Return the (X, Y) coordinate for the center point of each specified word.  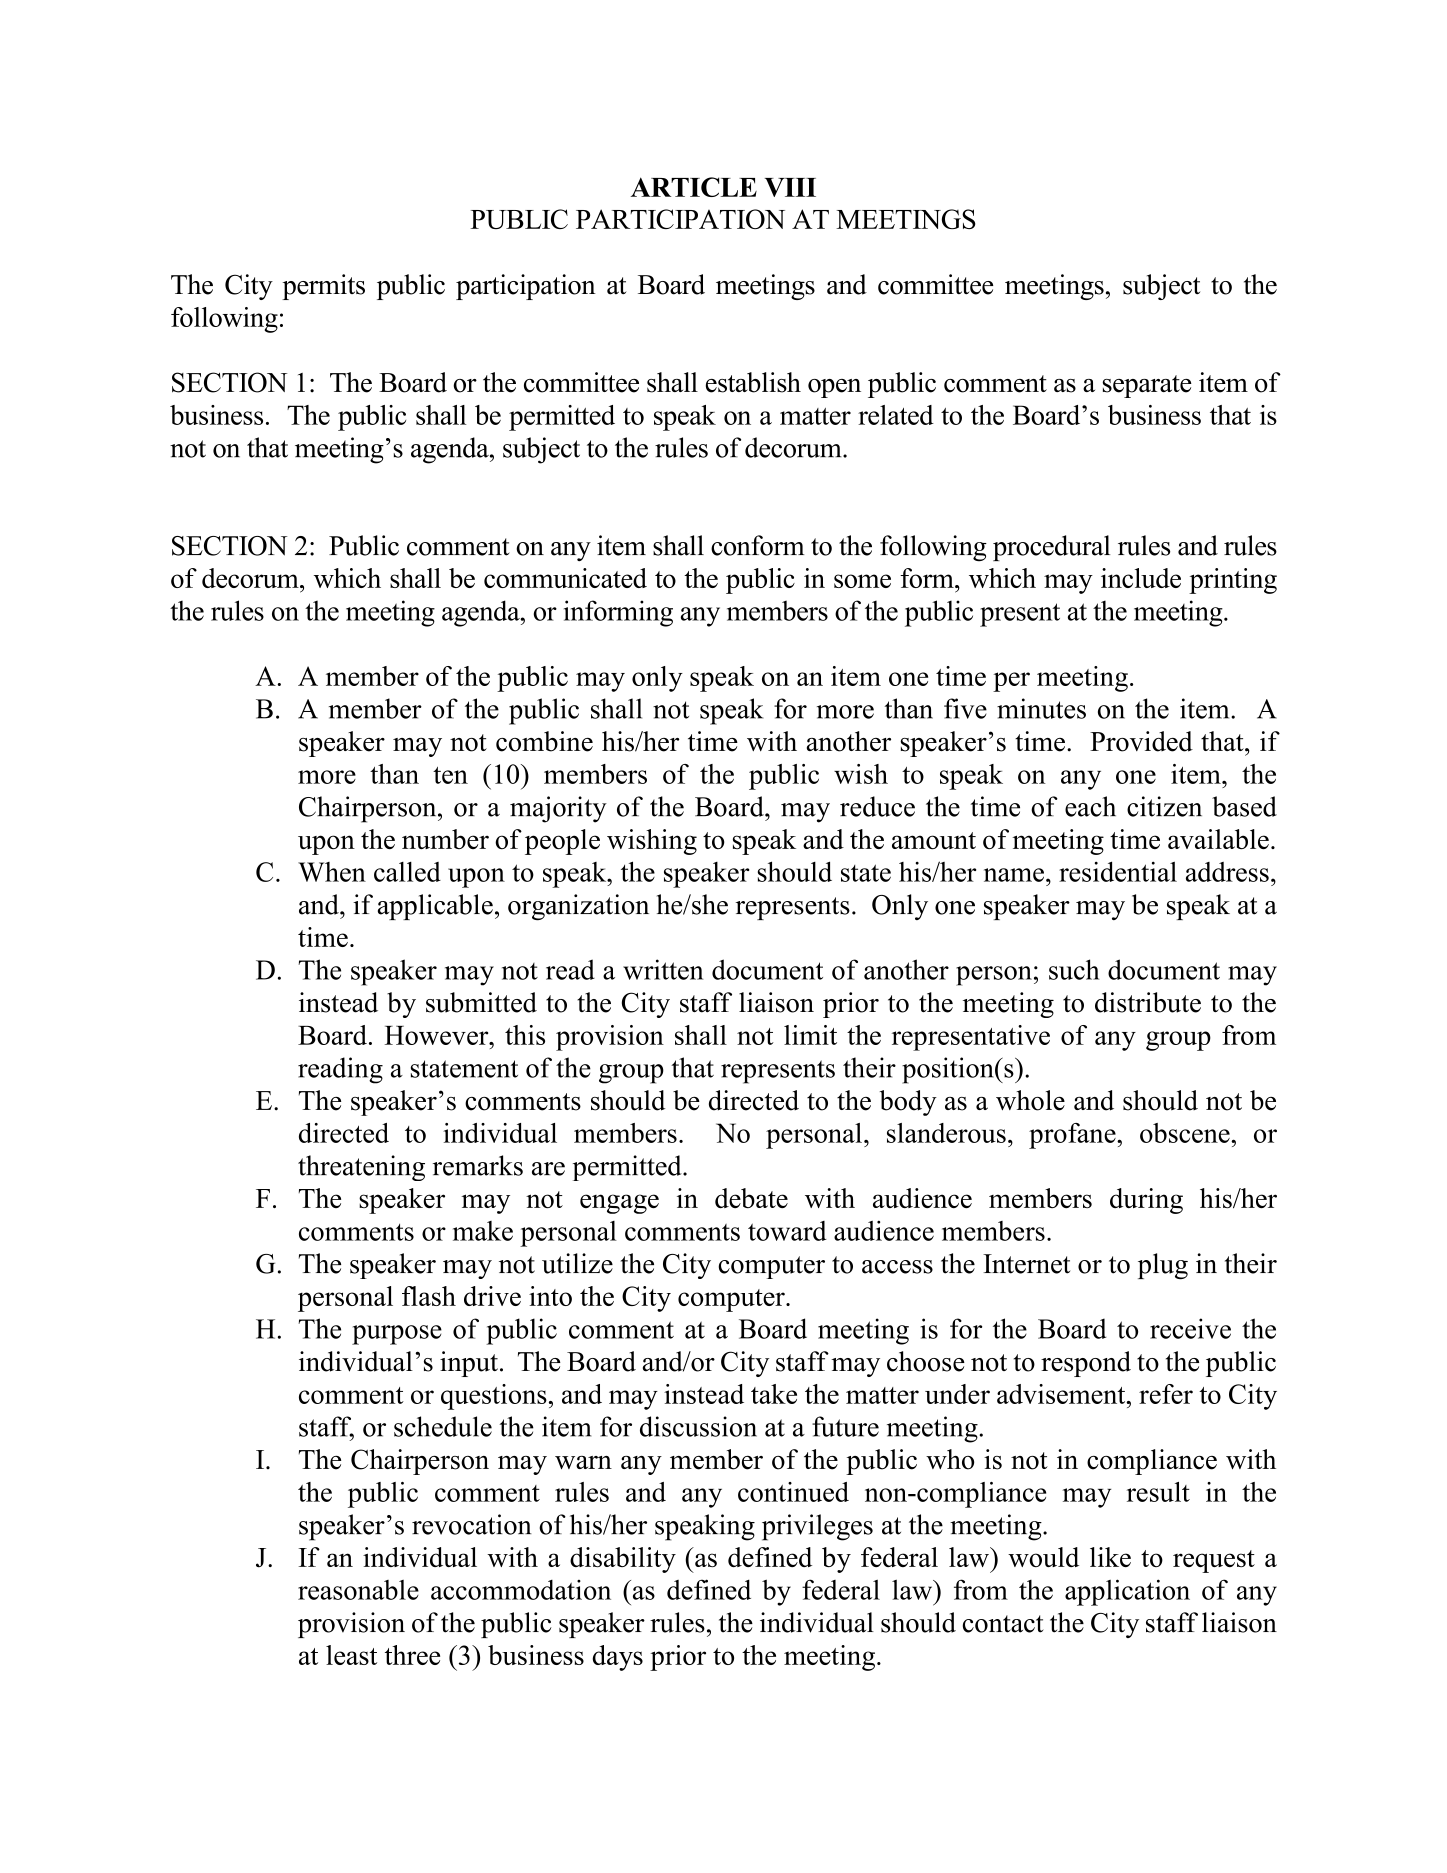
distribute (1148, 1002)
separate (1147, 386)
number (445, 839)
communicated (565, 578)
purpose (397, 1335)
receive (1190, 1328)
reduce (877, 806)
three (412, 1655)
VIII (790, 187)
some (862, 581)
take (774, 1394)
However (438, 1035)
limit (810, 1035)
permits (323, 287)
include (1141, 578)
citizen (1164, 806)
